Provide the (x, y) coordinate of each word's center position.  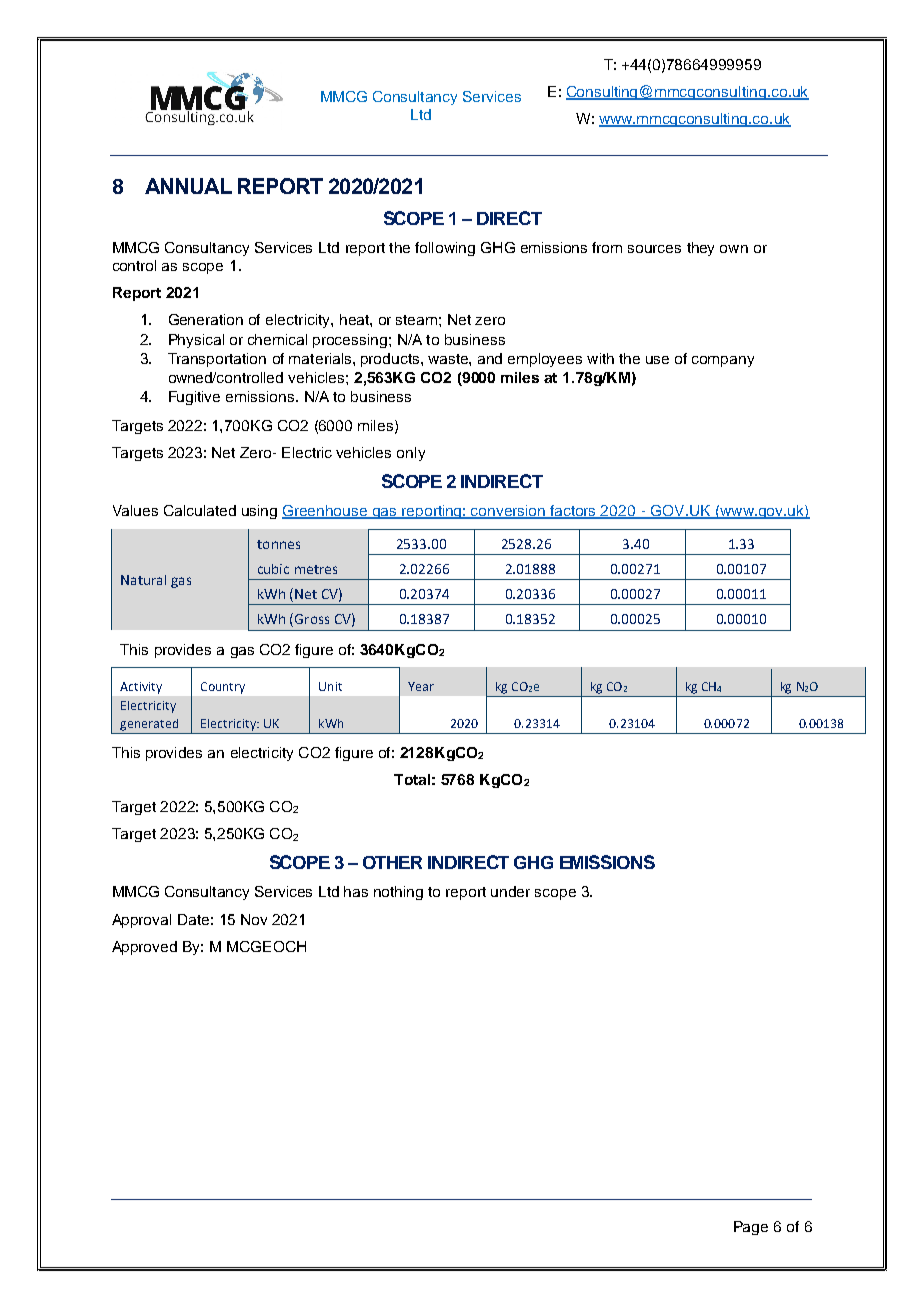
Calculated (200, 510)
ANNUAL (188, 186)
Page (751, 1228)
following (445, 249)
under (510, 891)
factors (573, 512)
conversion (508, 512)
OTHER (392, 862)
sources (654, 249)
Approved (144, 948)
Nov (254, 919)
